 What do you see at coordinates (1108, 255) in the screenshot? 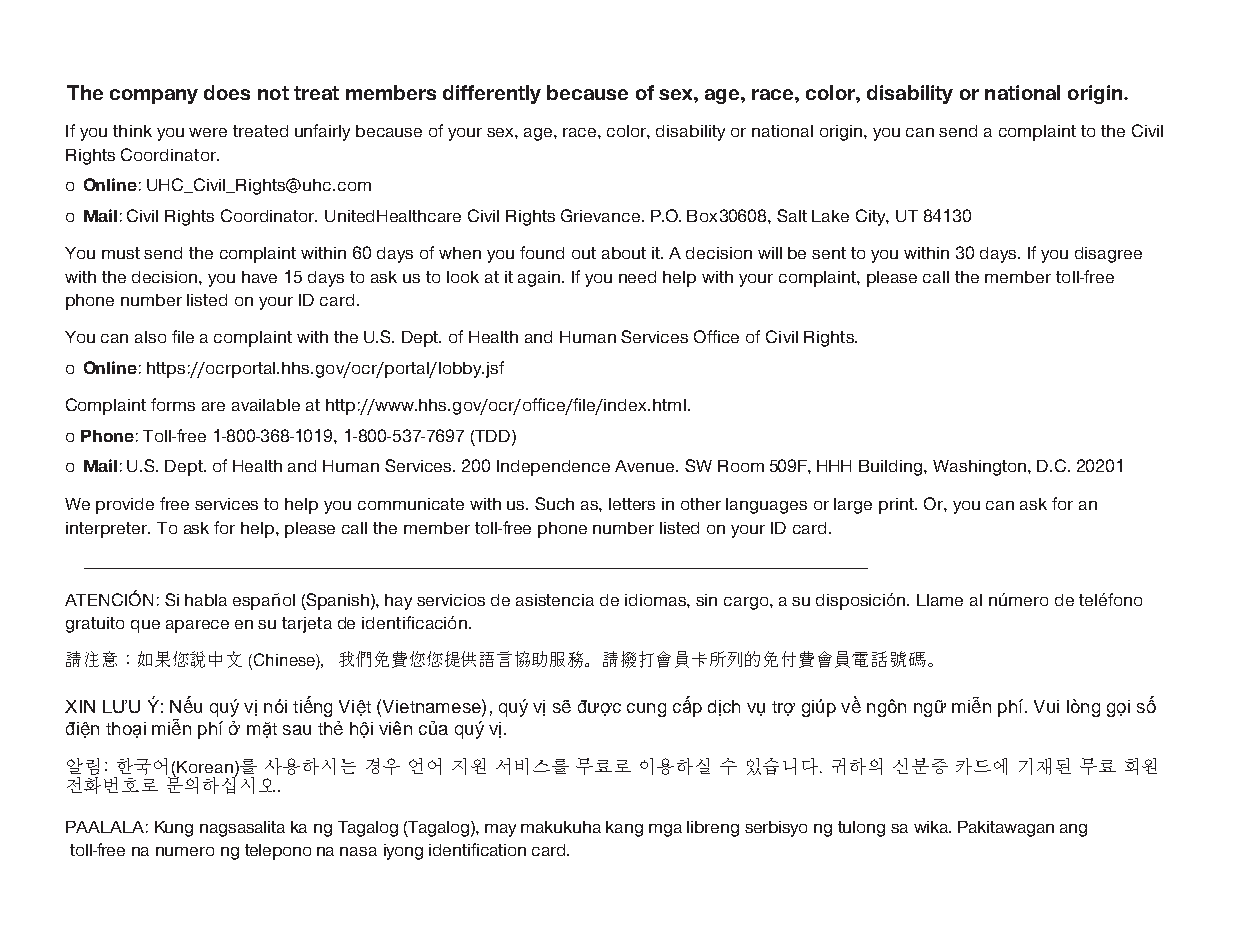
I see `disagree` at bounding box center [1108, 255].
